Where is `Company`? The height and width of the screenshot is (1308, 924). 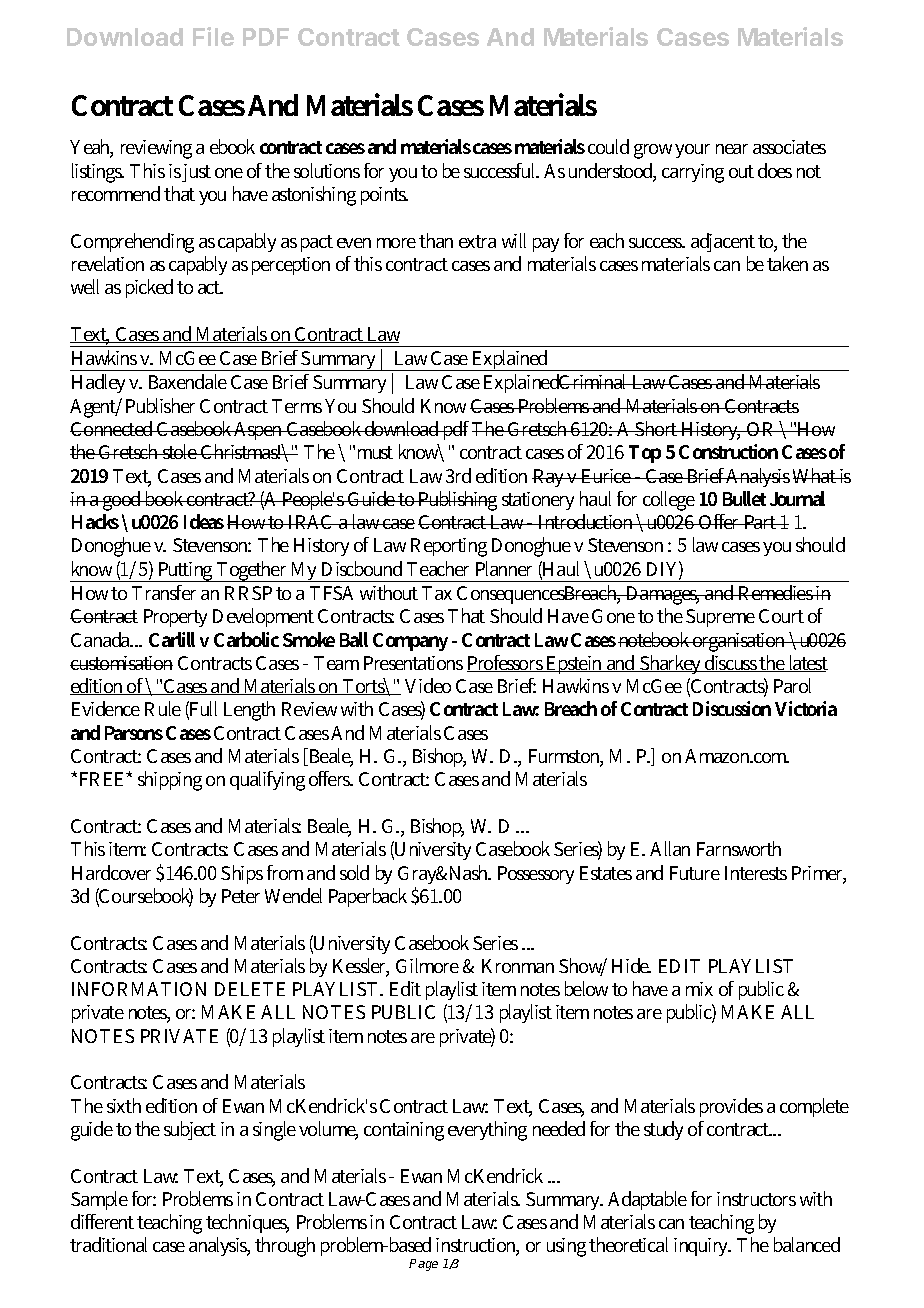 Company is located at coordinates (410, 642).
